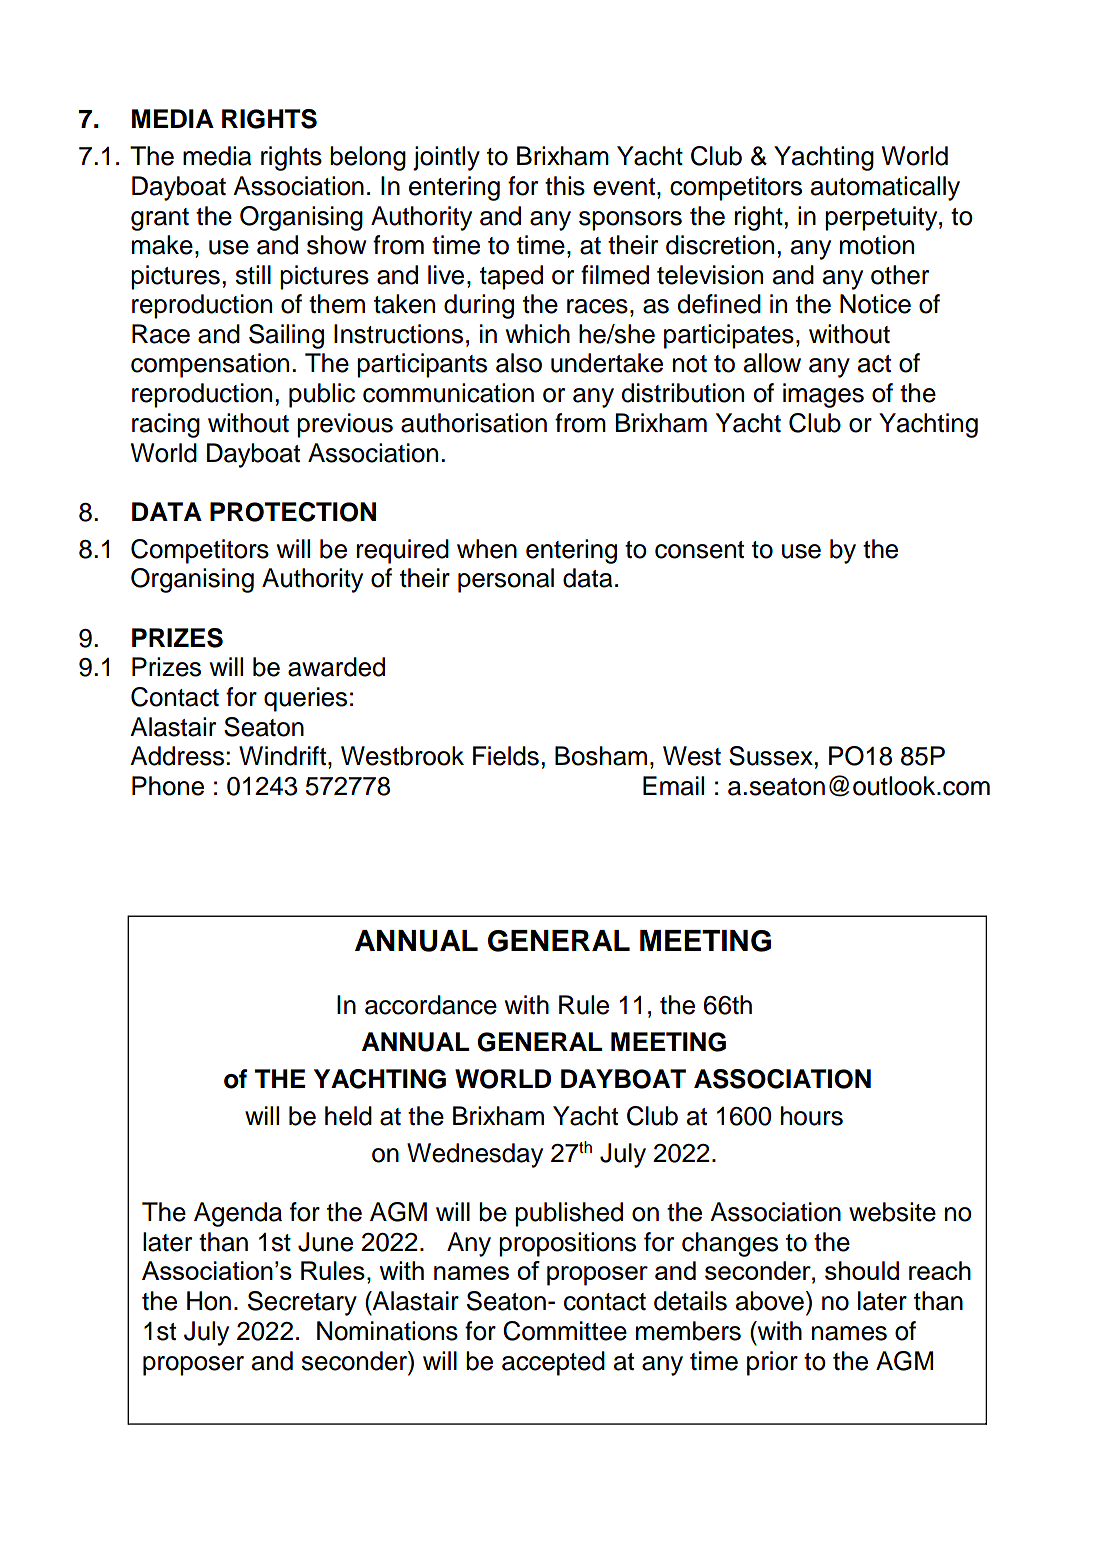  I want to click on Email, so click(673, 786).
